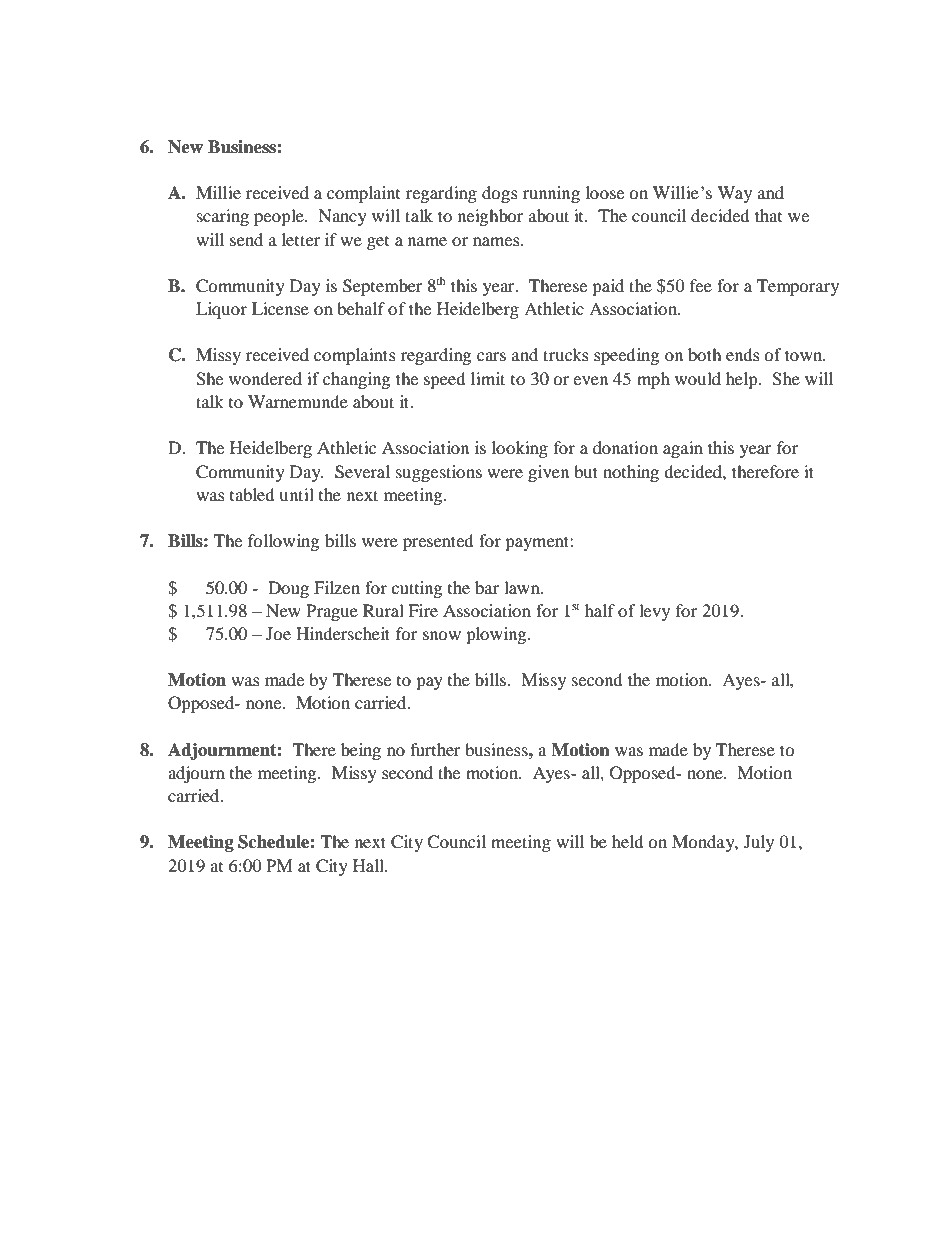  What do you see at coordinates (735, 194) in the screenshot?
I see `Way` at bounding box center [735, 194].
